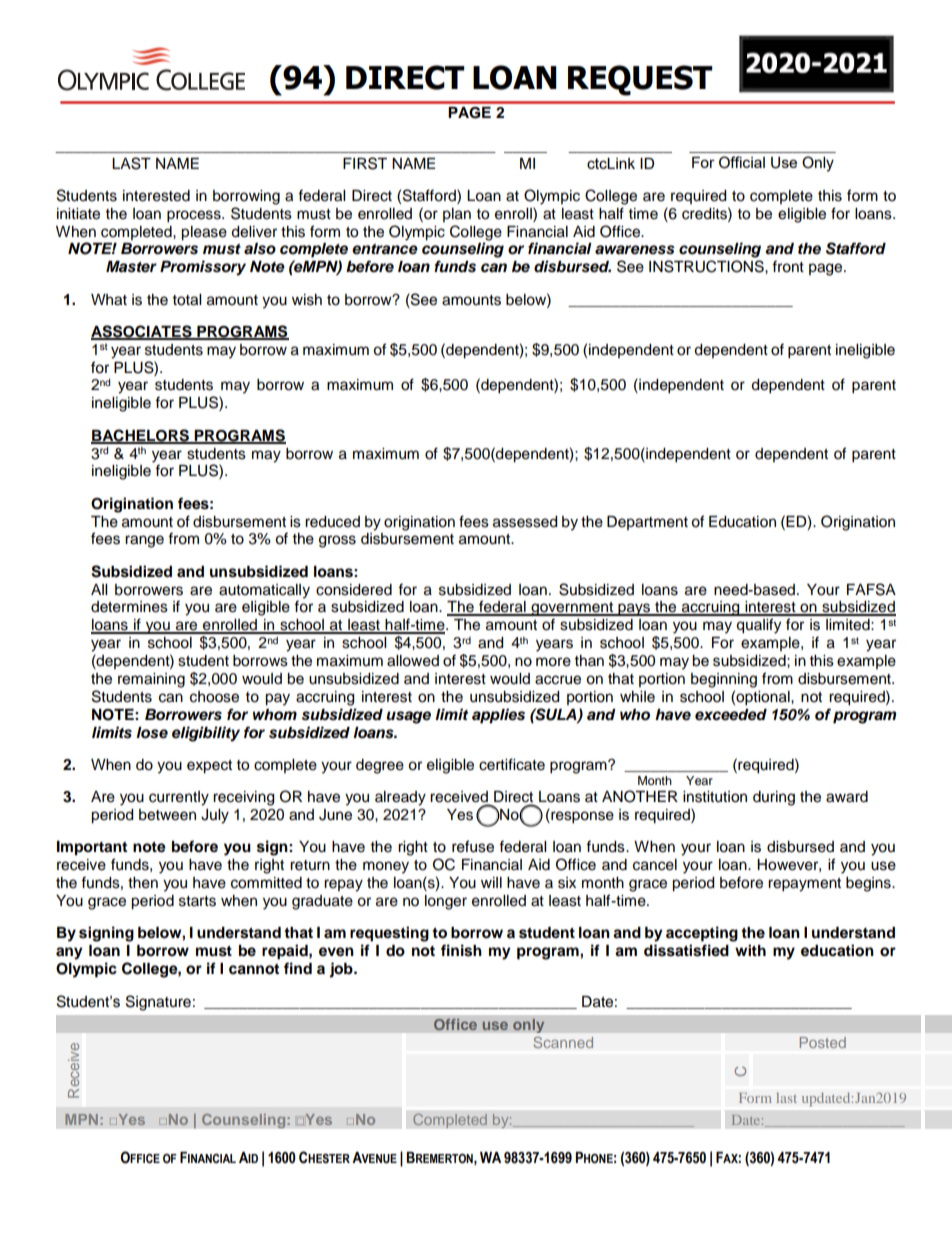 The image size is (952, 1233). Describe the element at coordinates (195, 216) in the screenshot. I see `process` at that location.
